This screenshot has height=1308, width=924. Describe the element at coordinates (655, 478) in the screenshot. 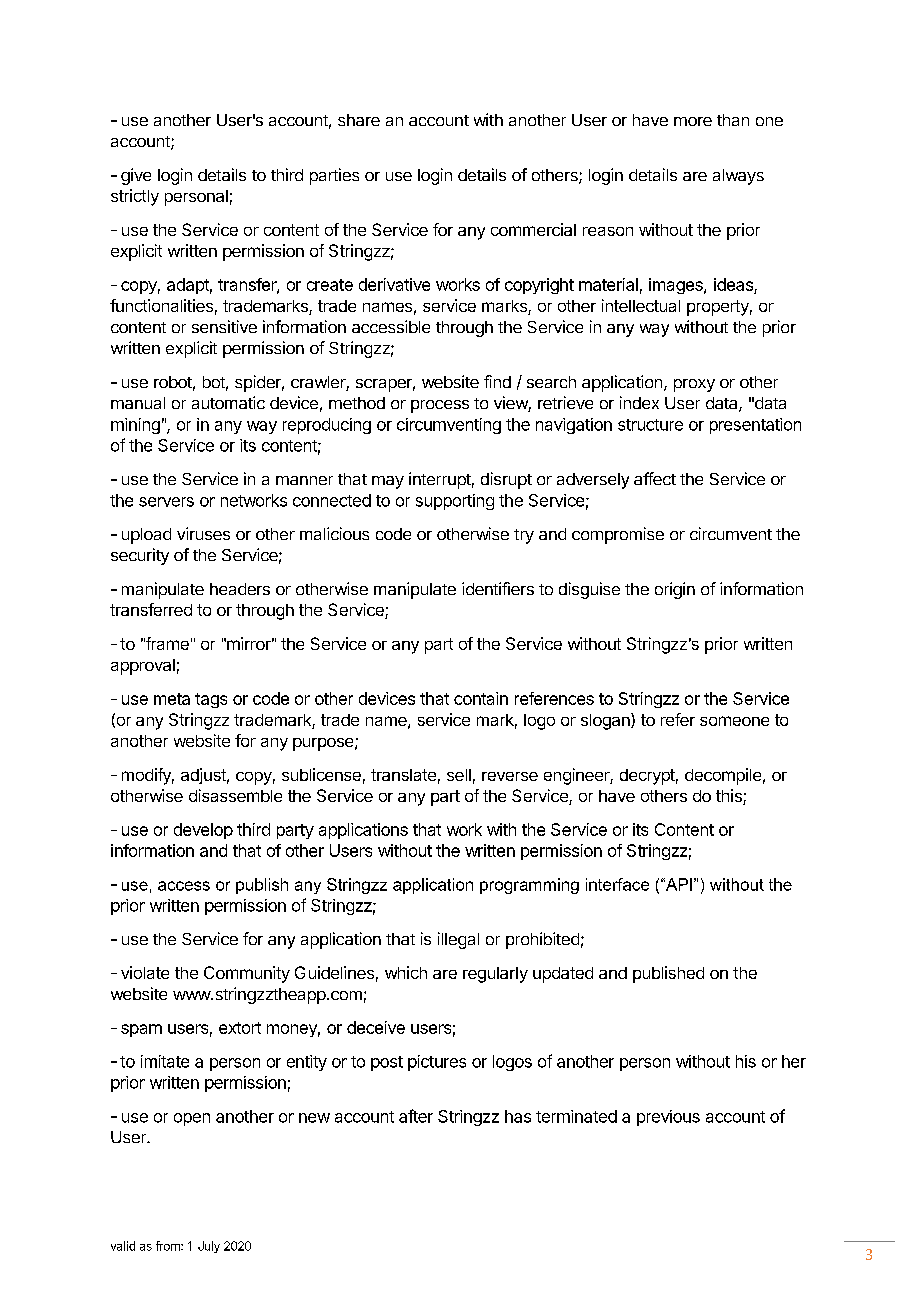

I see `affect` at that location.
